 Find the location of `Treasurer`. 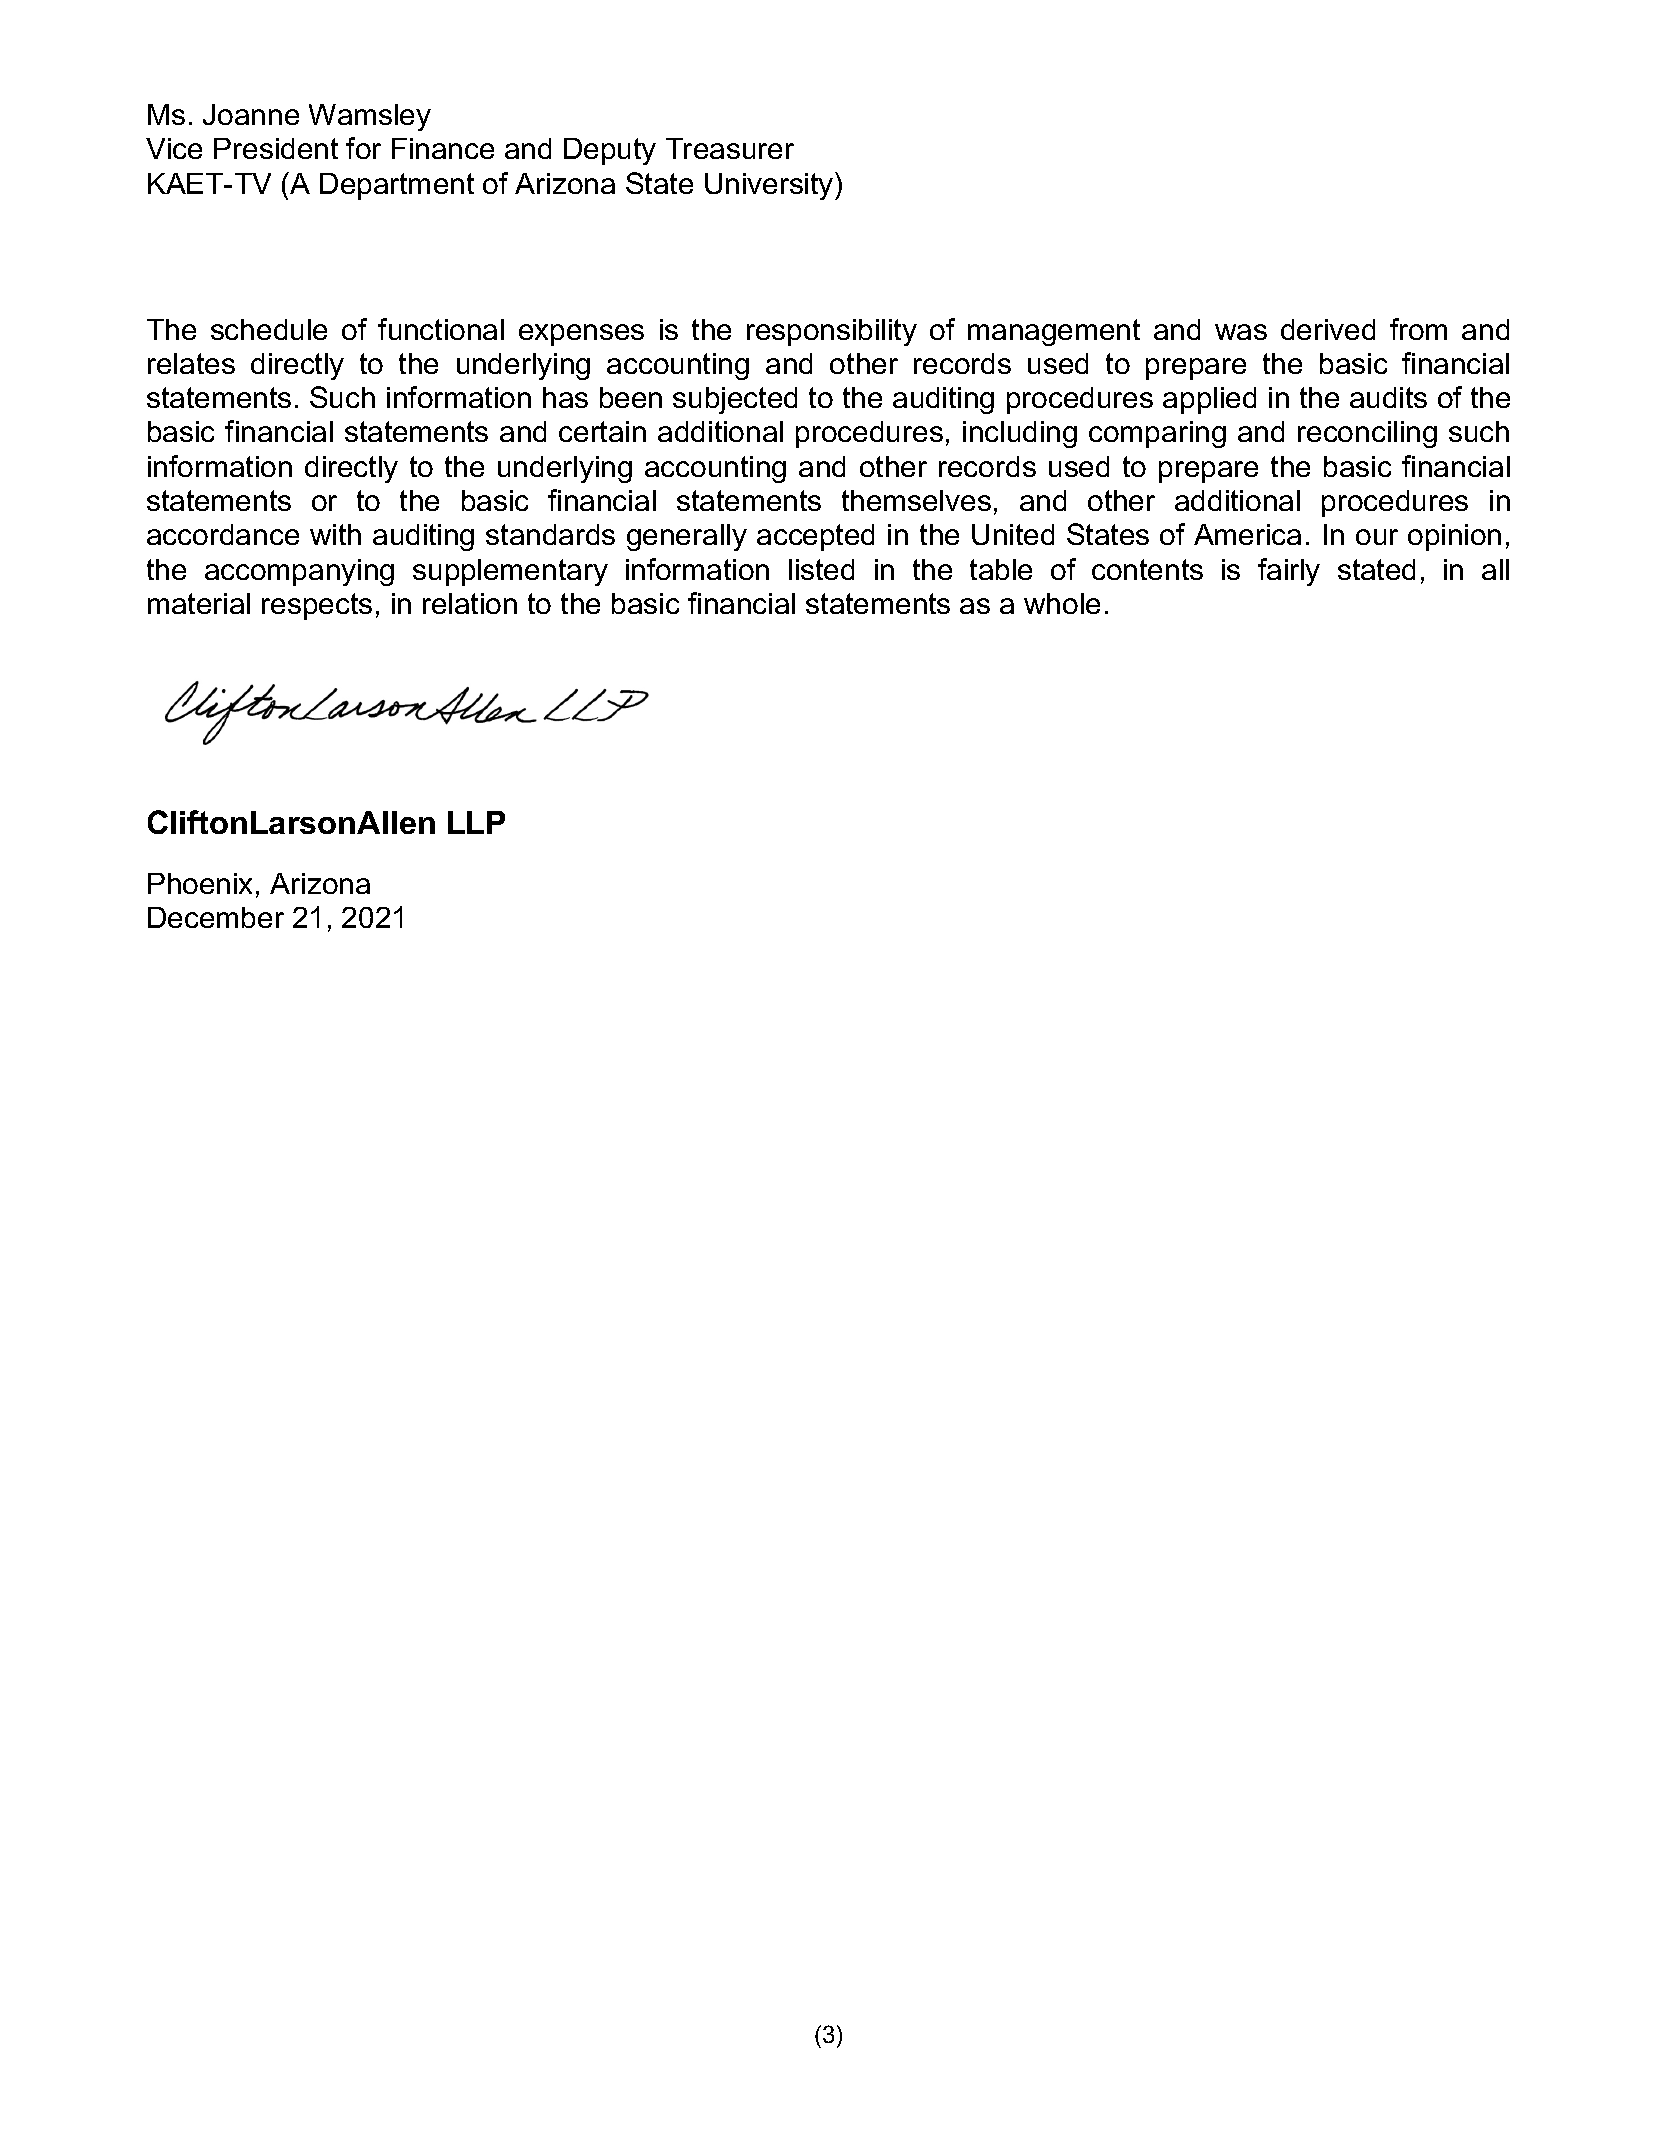

Treasurer is located at coordinates (730, 148).
